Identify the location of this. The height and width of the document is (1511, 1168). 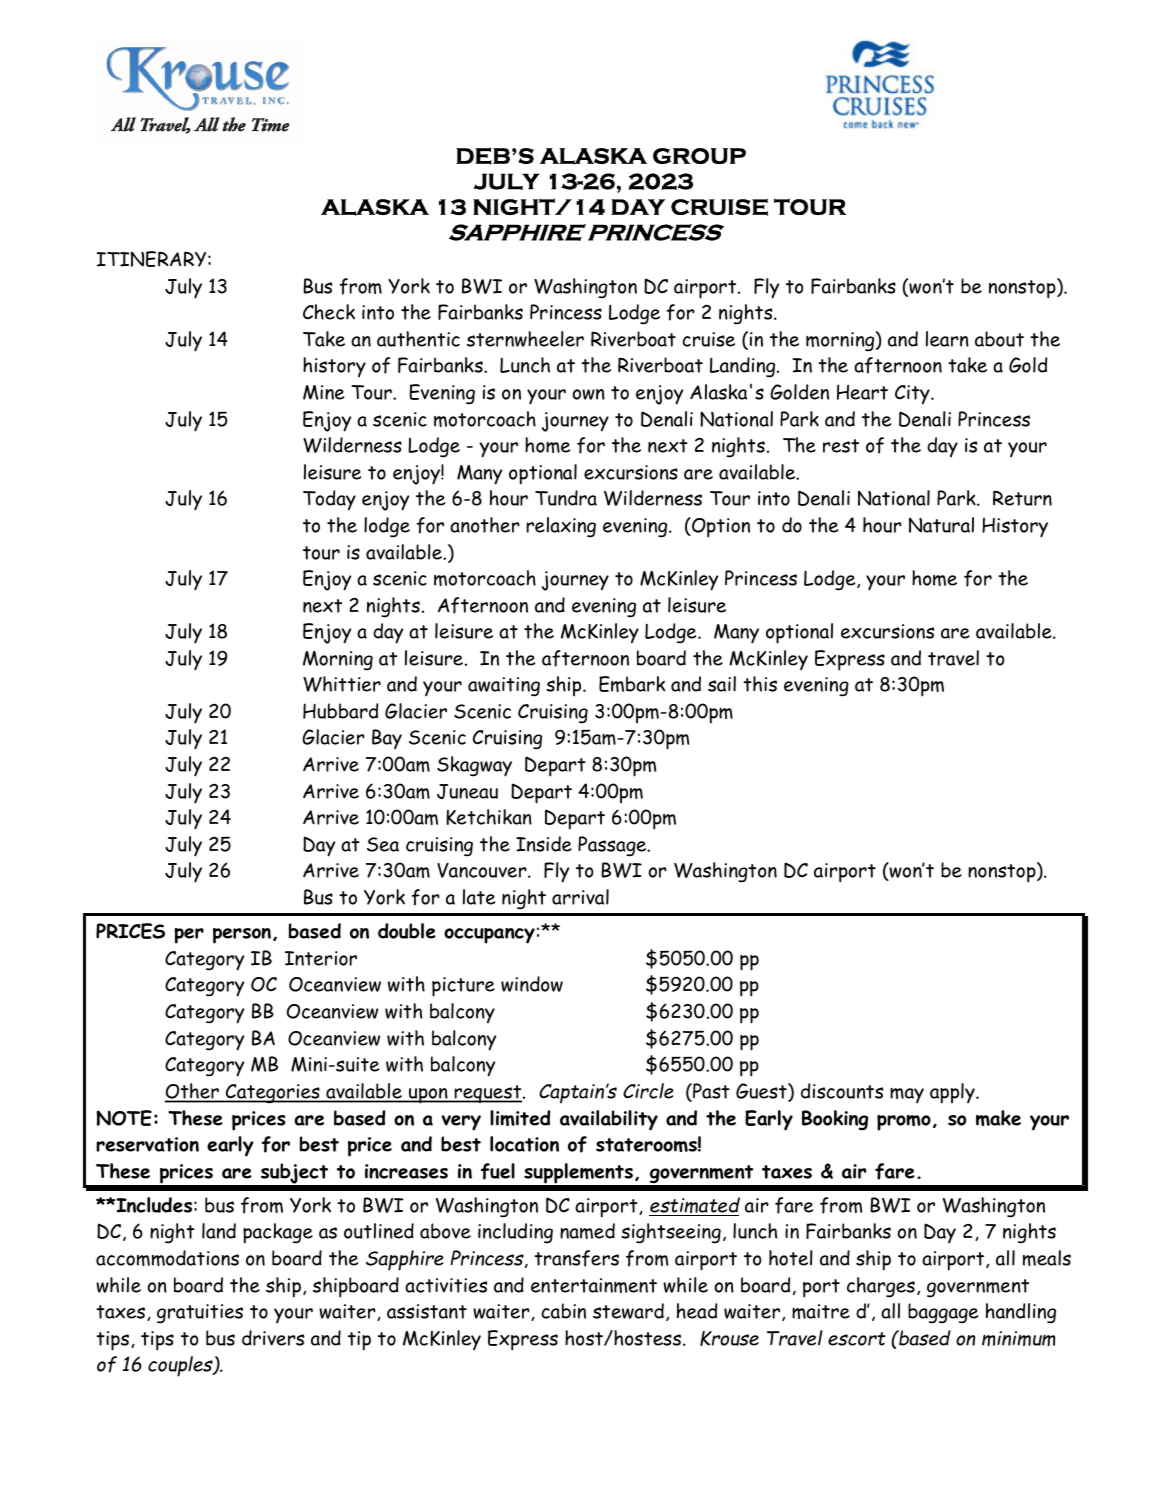
(760, 684).
